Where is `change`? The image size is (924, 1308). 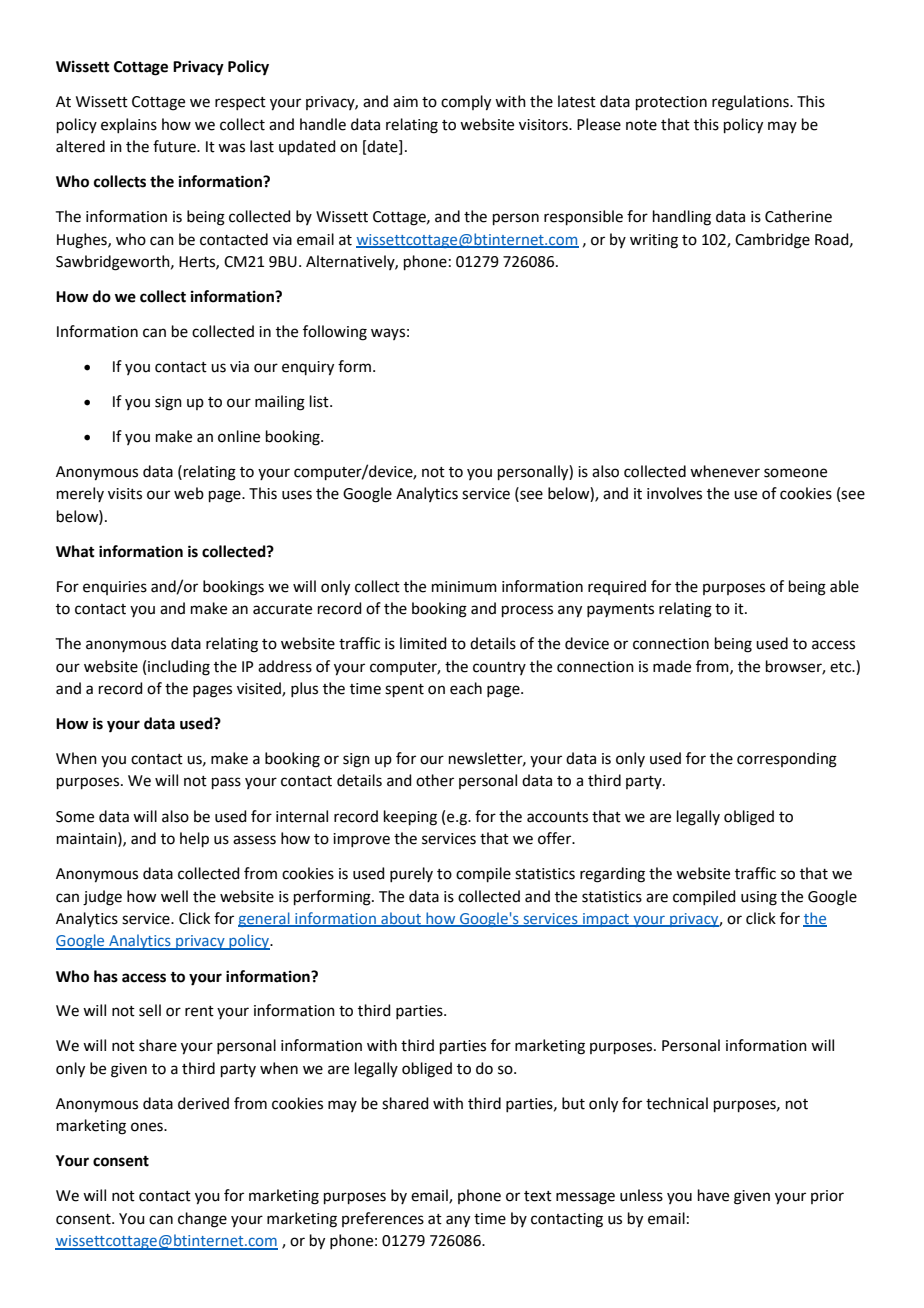 change is located at coordinates (202, 1220).
